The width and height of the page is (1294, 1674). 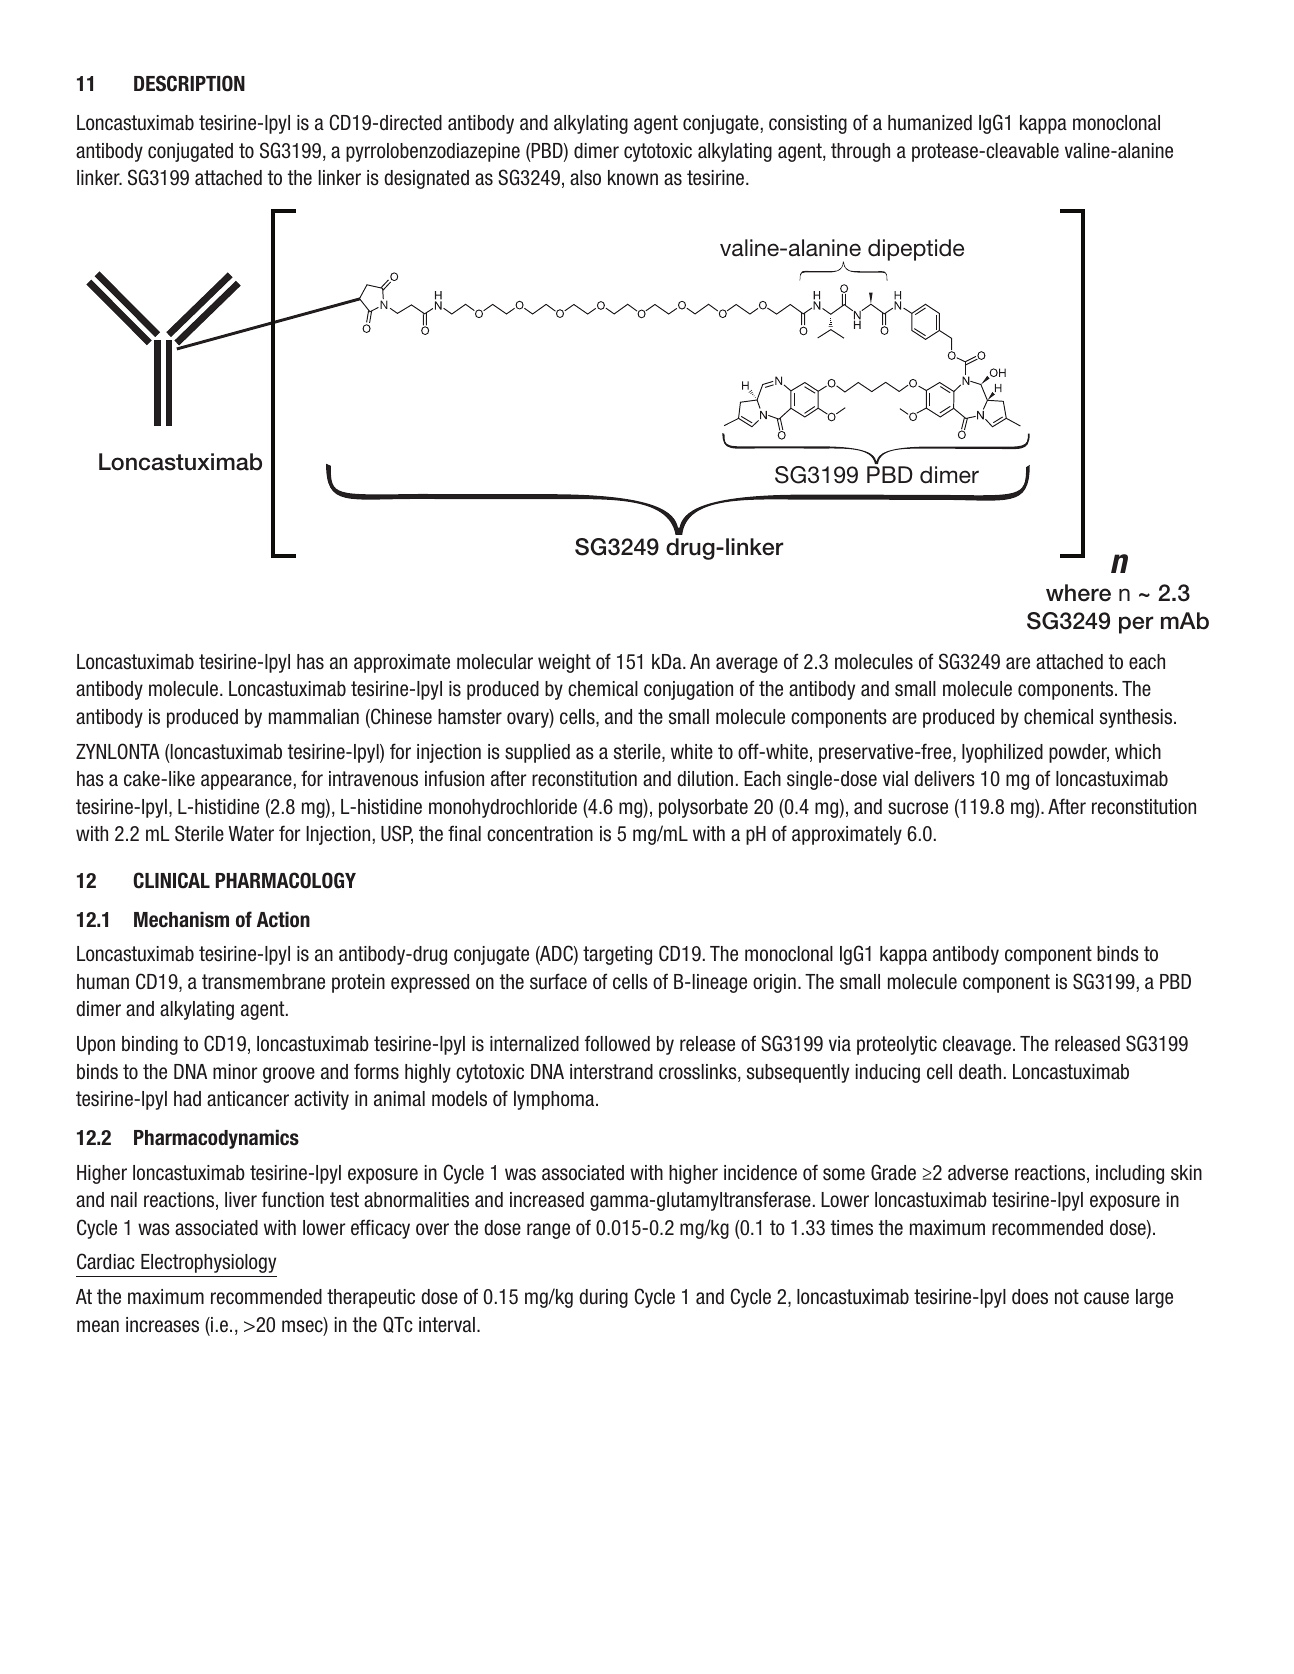 I want to click on conjugation, so click(x=688, y=690).
